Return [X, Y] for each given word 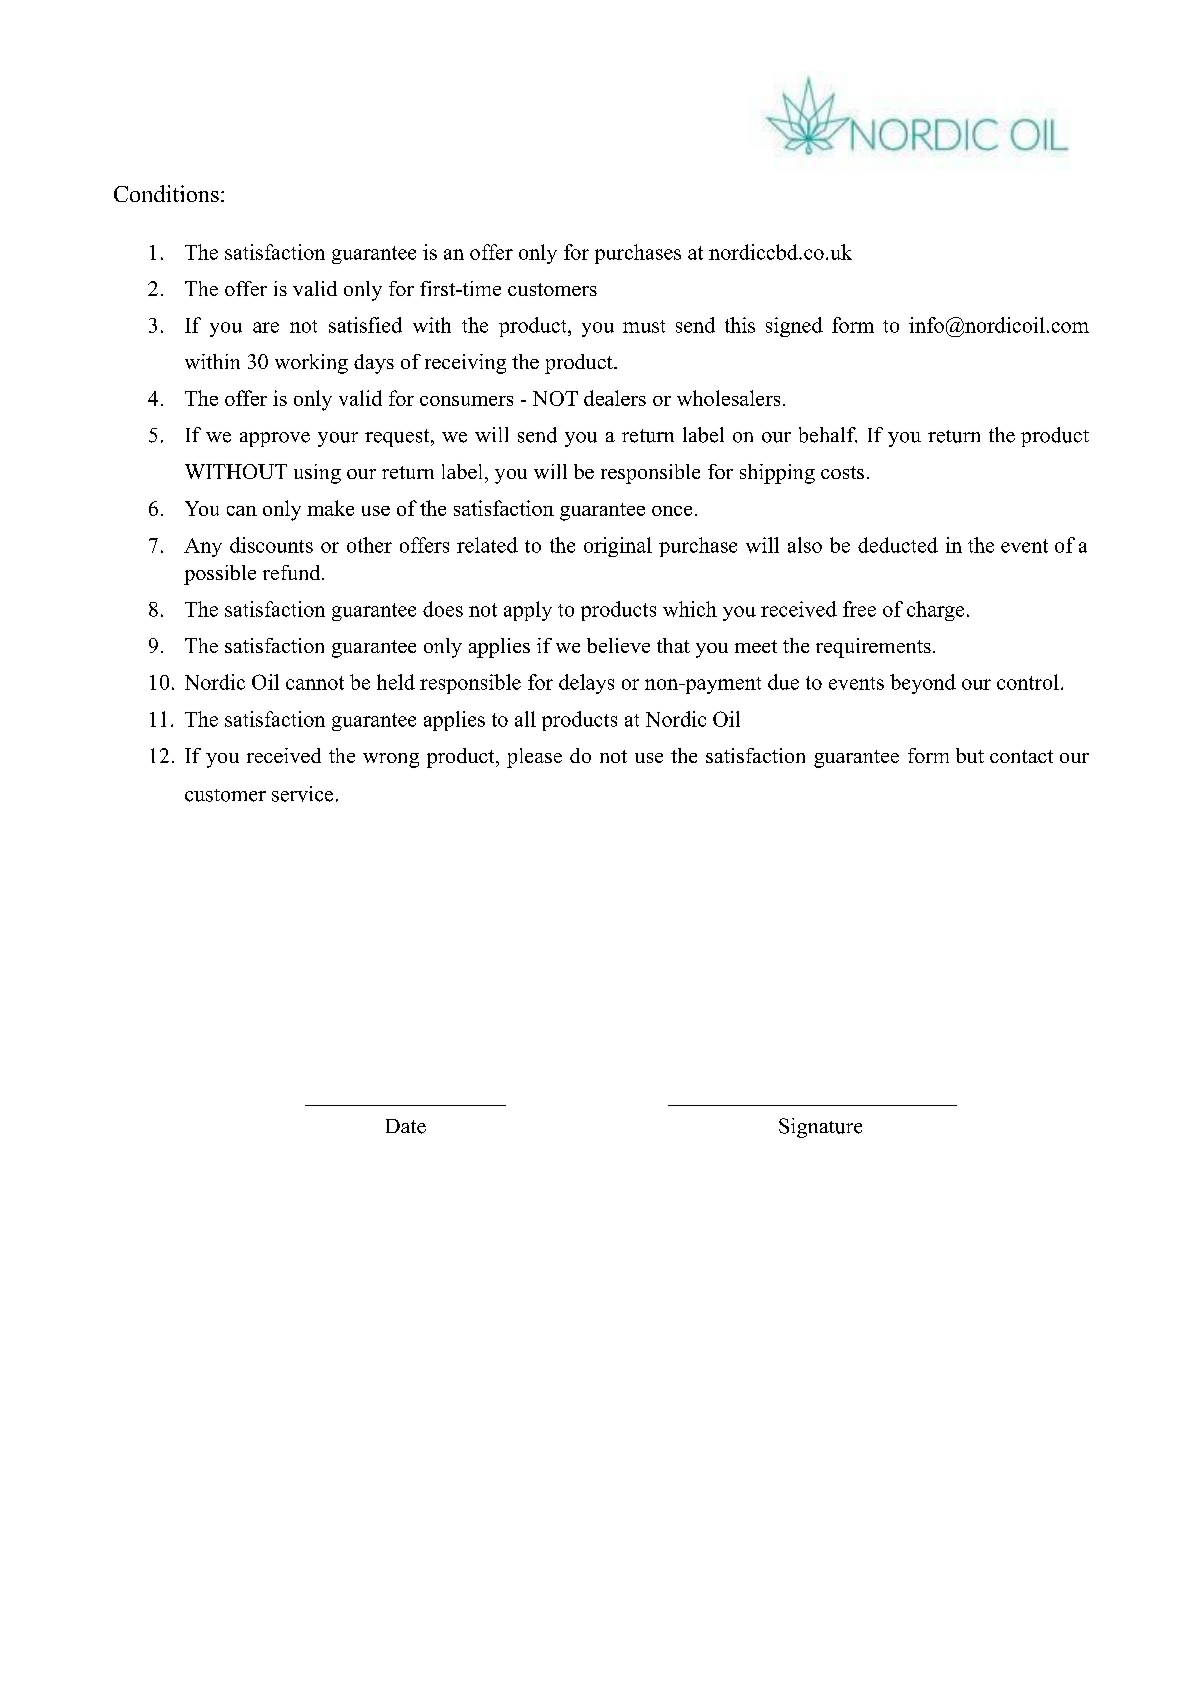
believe [618, 645]
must [644, 326]
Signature [820, 1128]
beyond [923, 684]
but [970, 755]
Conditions [166, 193]
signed [794, 327]
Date [406, 1126]
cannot [315, 683]
